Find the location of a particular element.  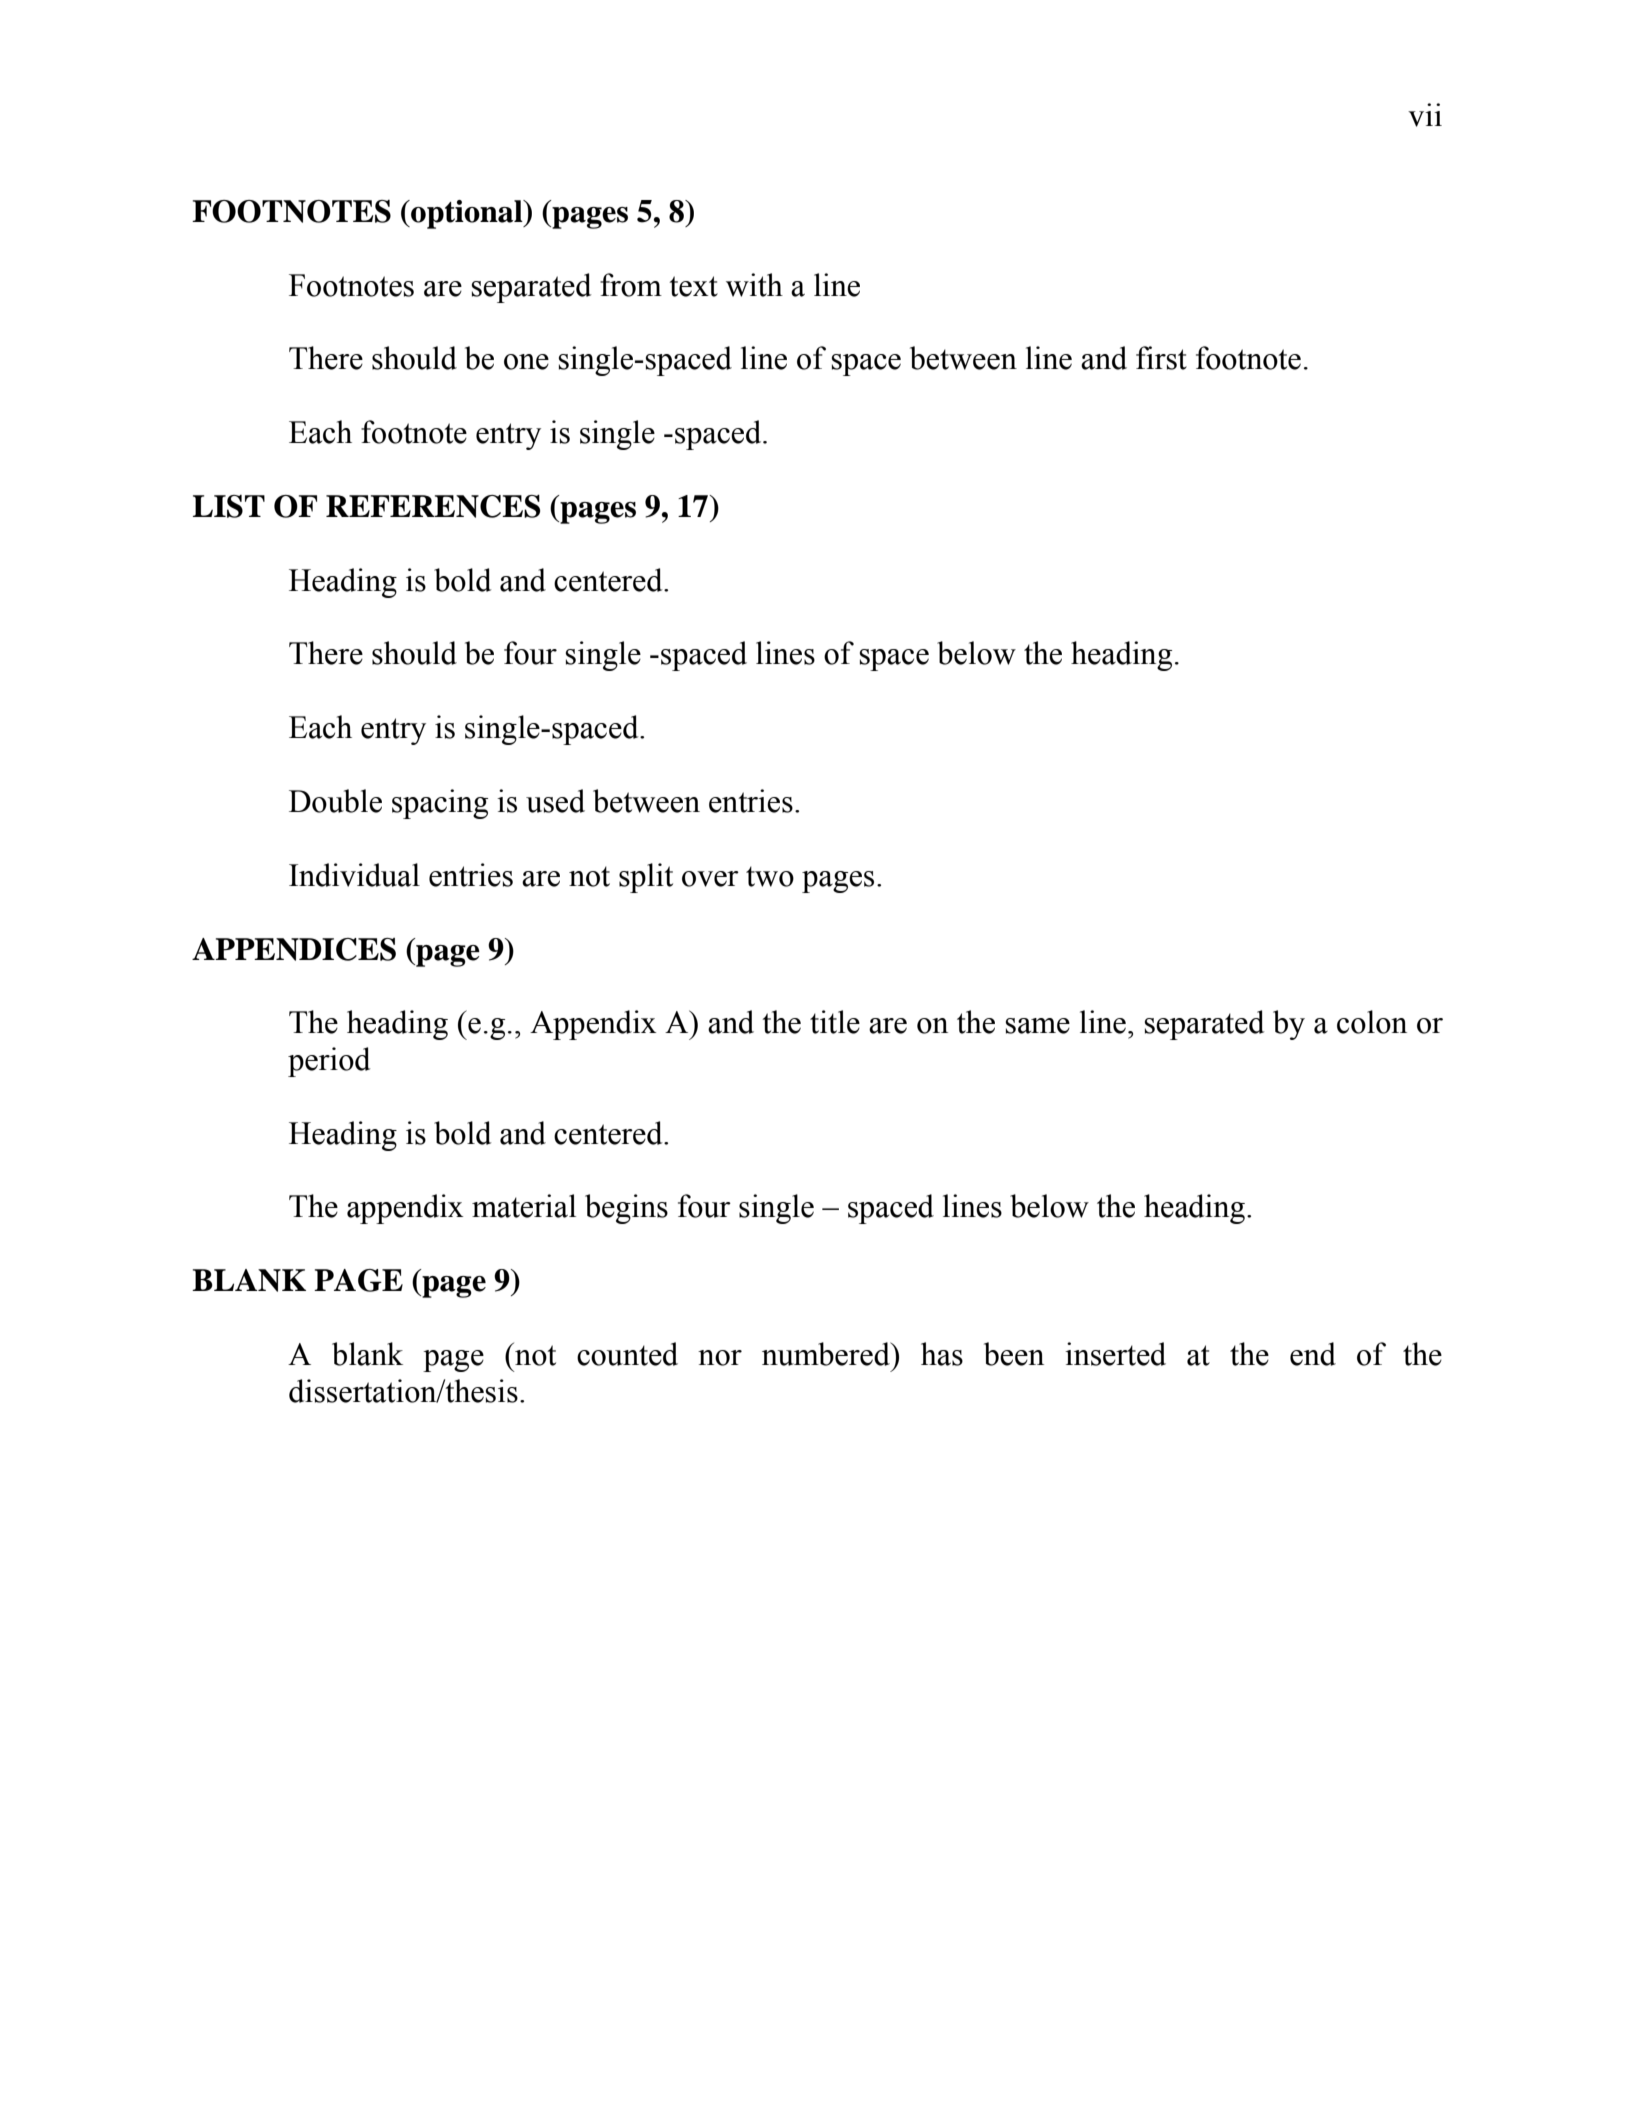

with is located at coordinates (754, 285).
